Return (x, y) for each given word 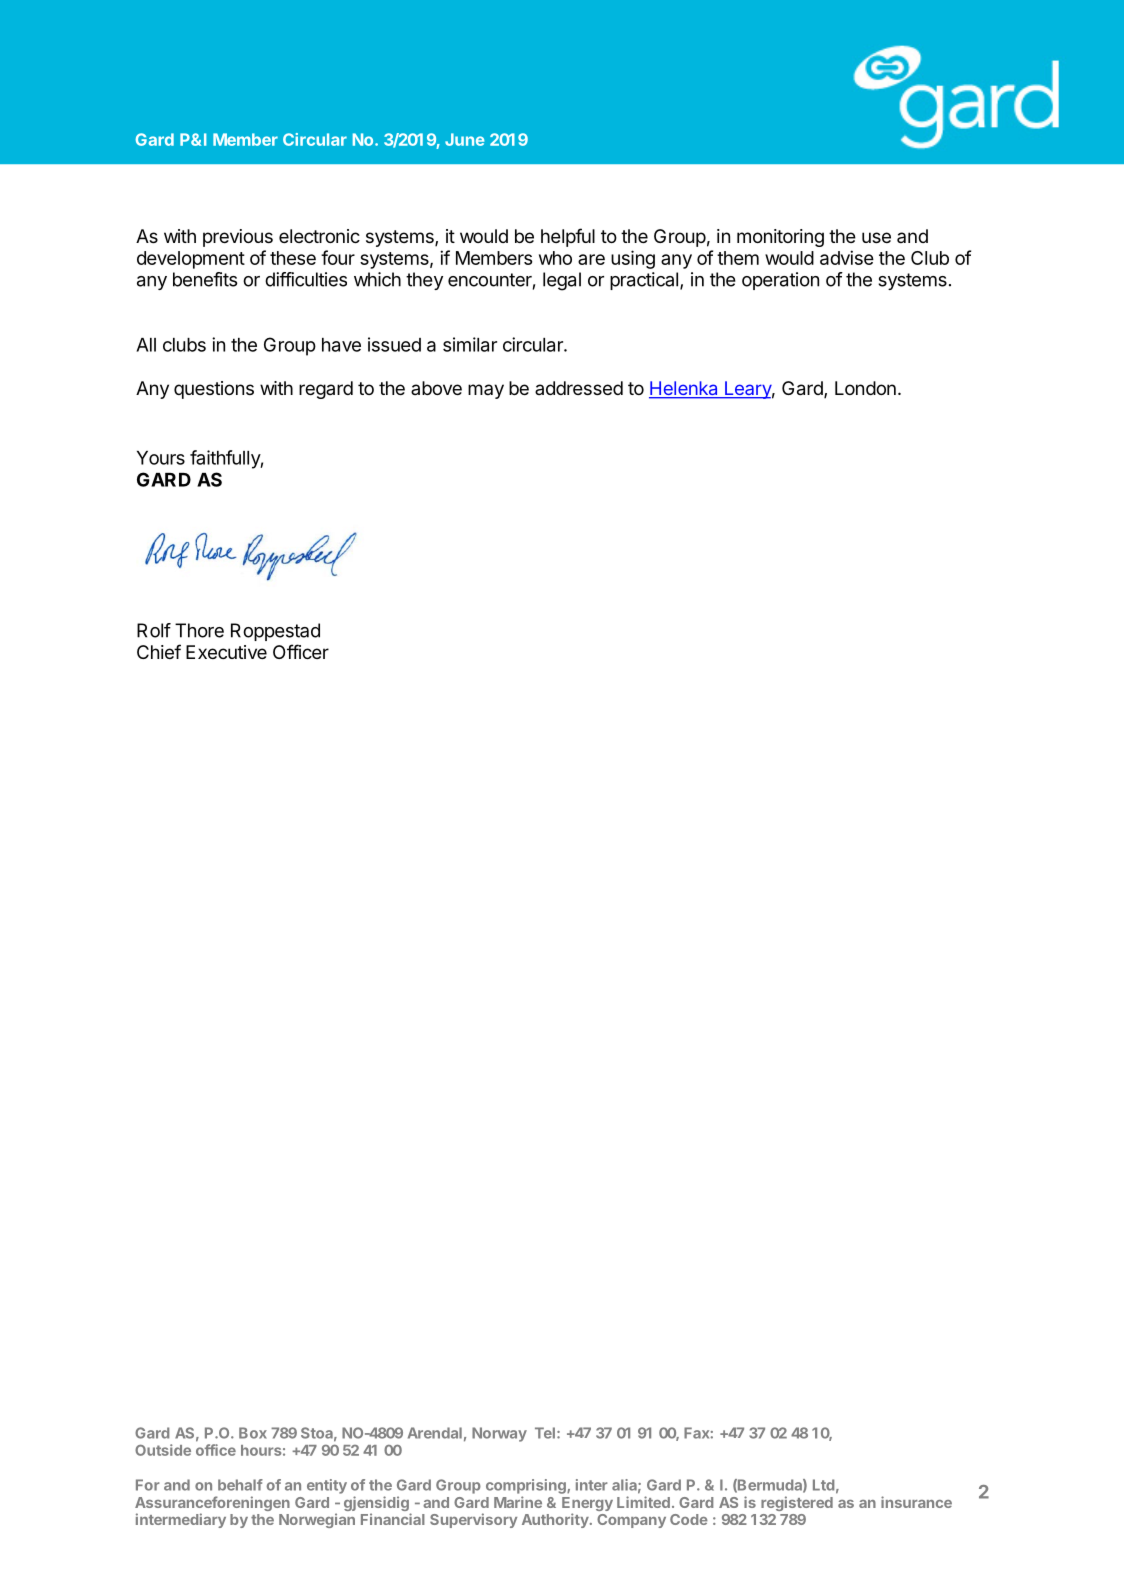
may (486, 391)
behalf (240, 1485)
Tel (545, 1433)
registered (797, 1503)
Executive (226, 652)
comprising (527, 1486)
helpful (568, 237)
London (865, 388)
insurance (916, 1502)
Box (253, 1433)
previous (238, 238)
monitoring (780, 238)
